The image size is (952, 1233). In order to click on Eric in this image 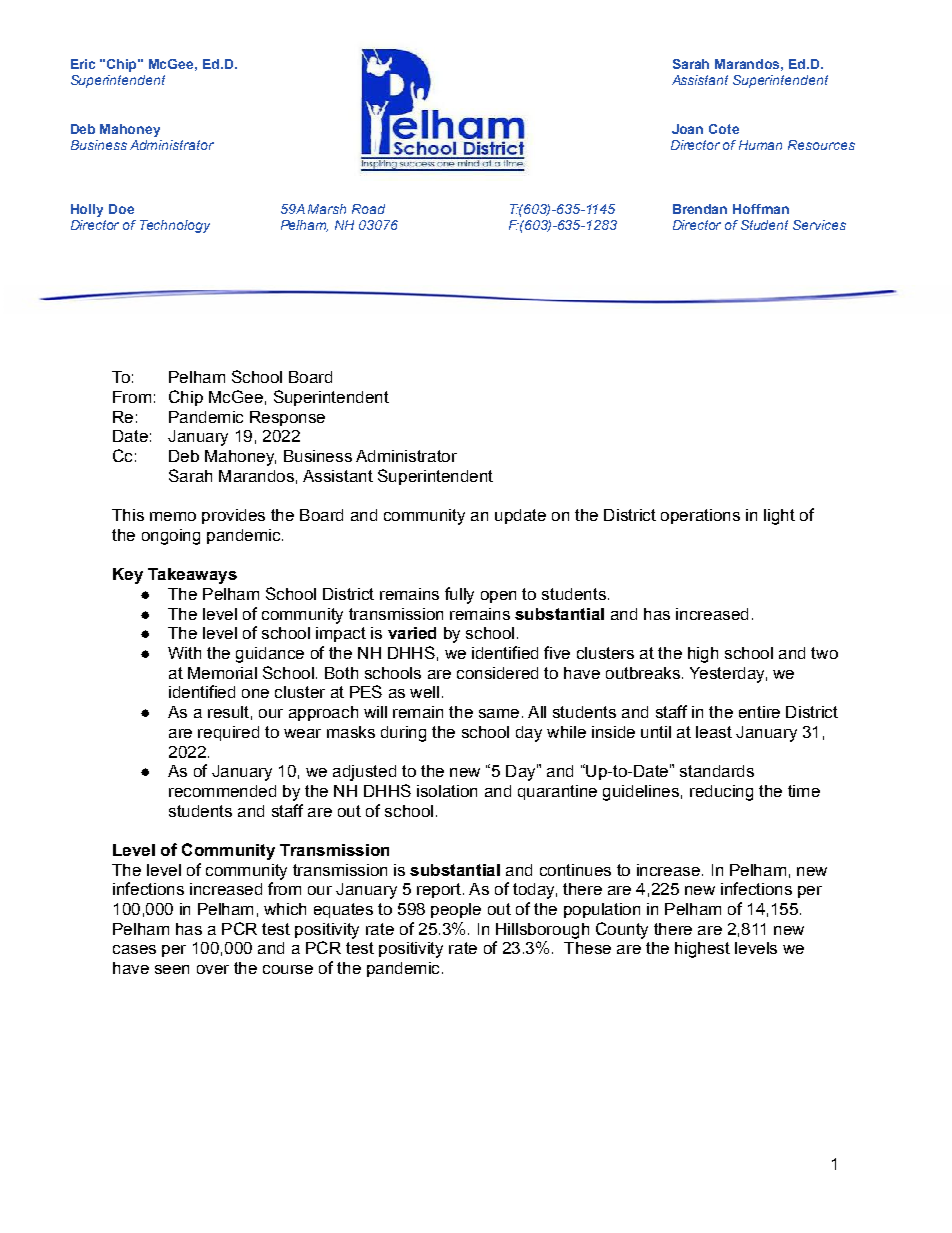, I will do `click(83, 64)`.
